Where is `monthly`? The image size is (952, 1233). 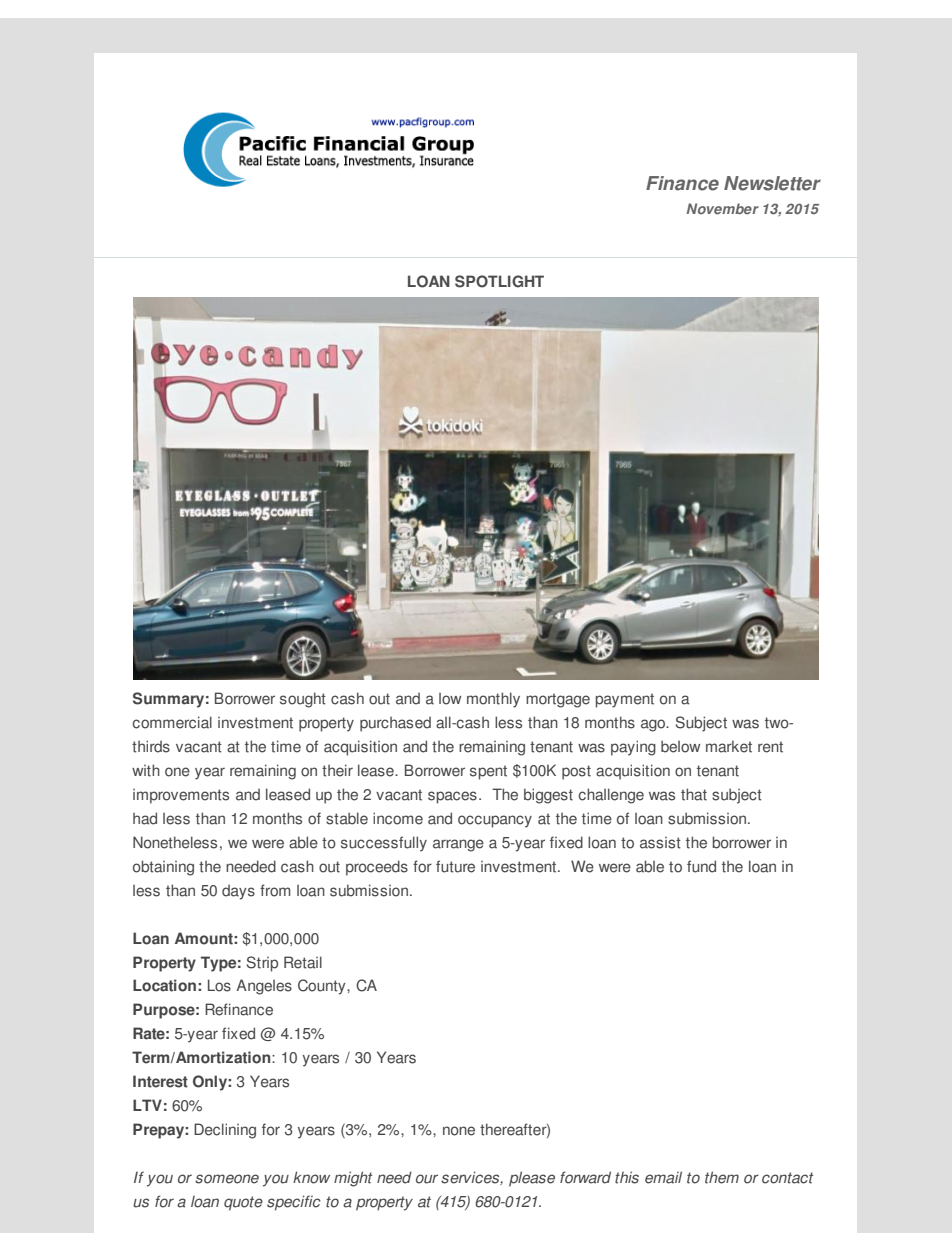 monthly is located at coordinates (493, 700).
